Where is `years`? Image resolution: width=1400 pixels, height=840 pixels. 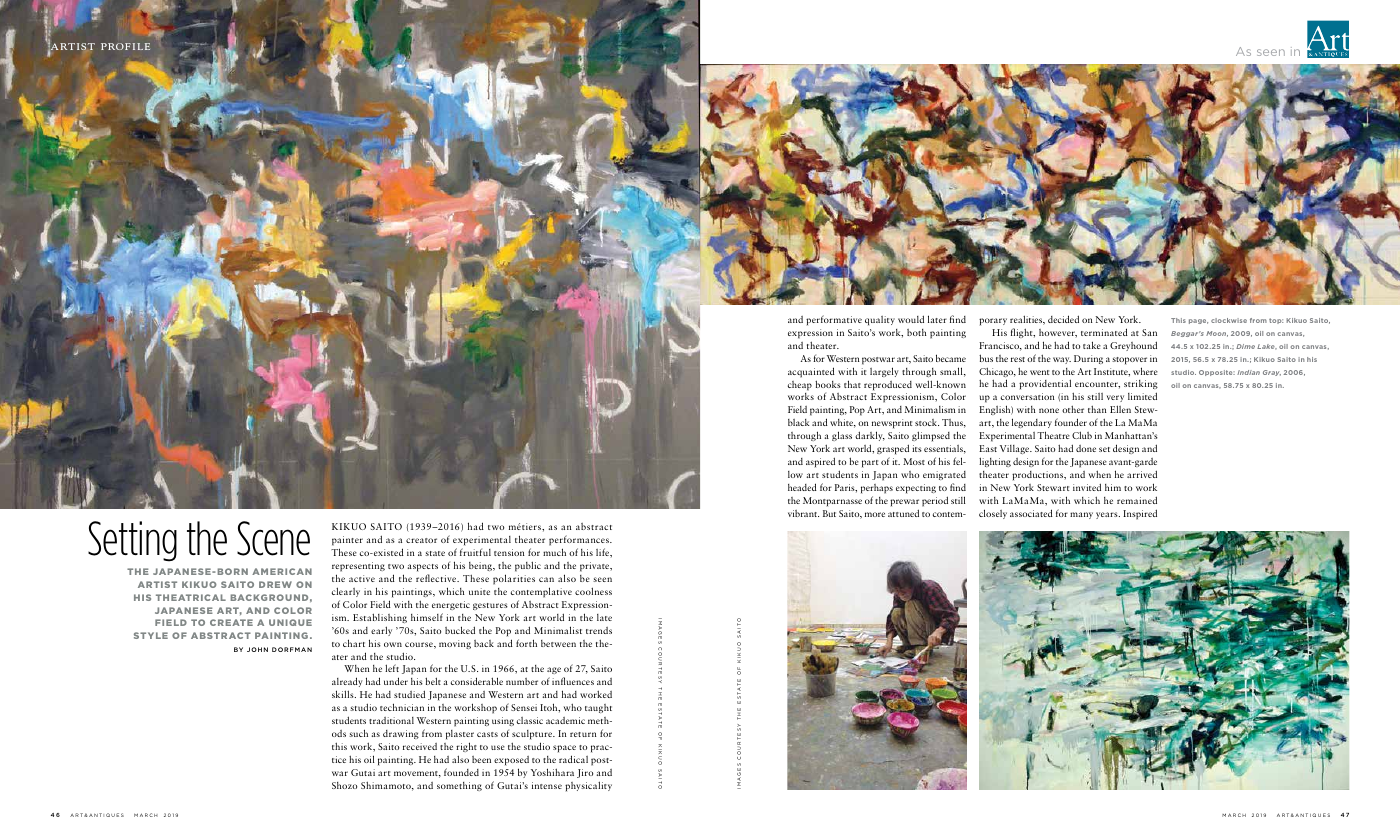 years is located at coordinates (1108, 515).
